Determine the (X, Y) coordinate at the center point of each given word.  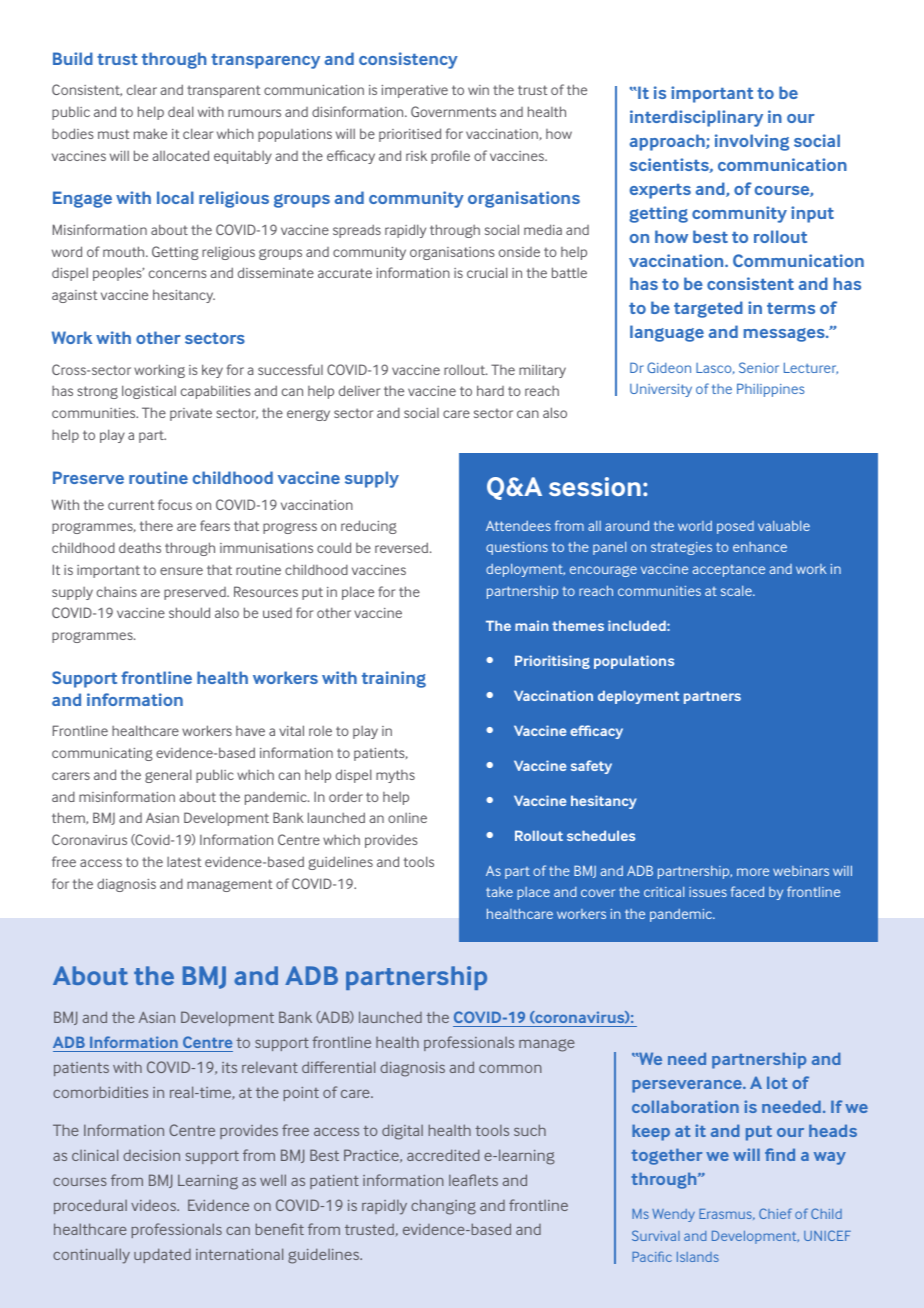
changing (443, 1207)
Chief (775, 1213)
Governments (453, 111)
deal (180, 111)
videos (154, 1205)
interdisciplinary (696, 118)
